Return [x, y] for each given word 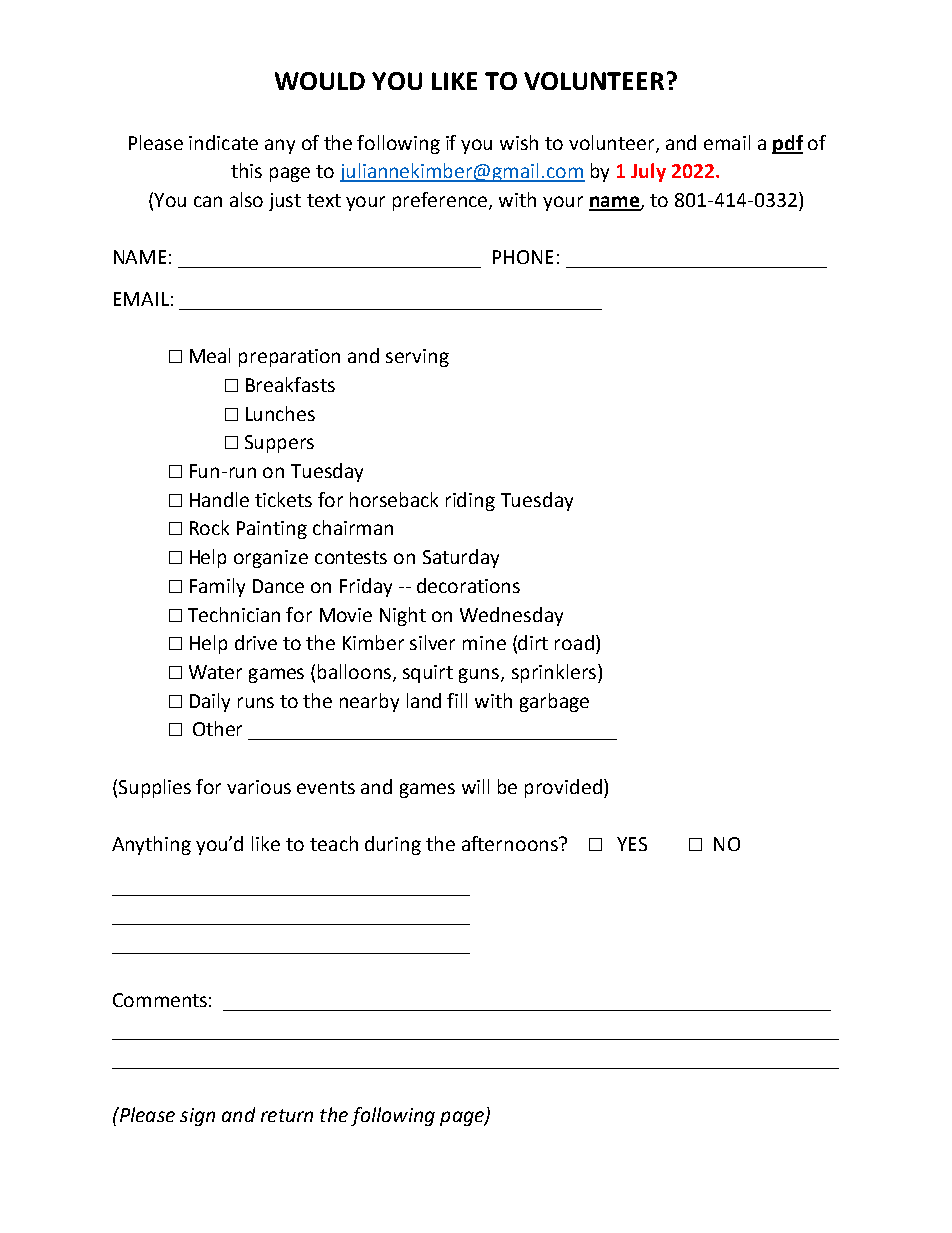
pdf [787, 144]
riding [470, 501]
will [475, 786]
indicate [223, 142]
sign [197, 1117]
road [574, 642]
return [287, 1115]
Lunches [280, 413]
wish [519, 142]
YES [632, 844]
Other [217, 728]
